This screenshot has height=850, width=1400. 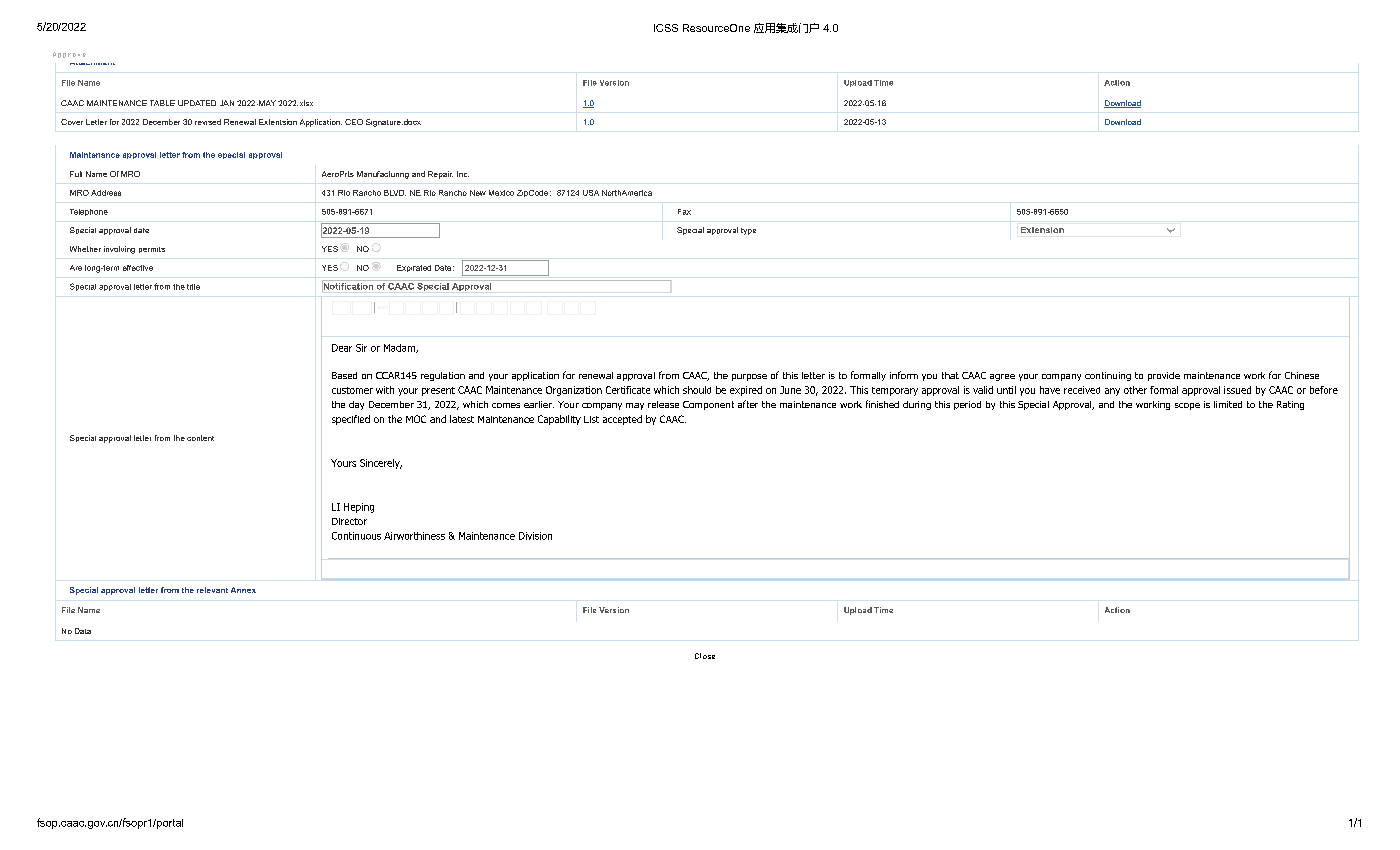 What do you see at coordinates (748, 231) in the screenshot?
I see `type` at bounding box center [748, 231].
